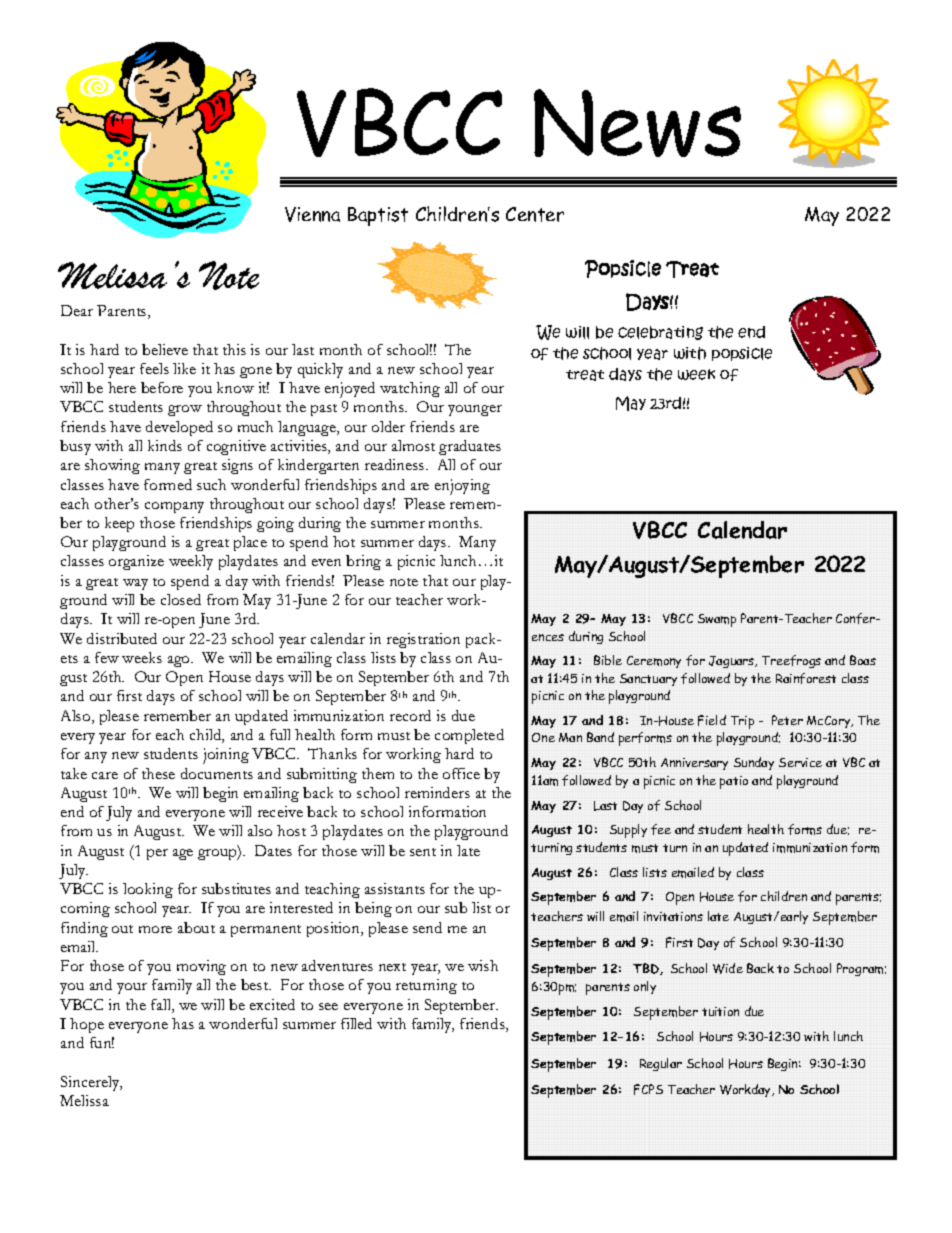  Describe the element at coordinates (535, 214) in the image. I see `Center` at that location.
